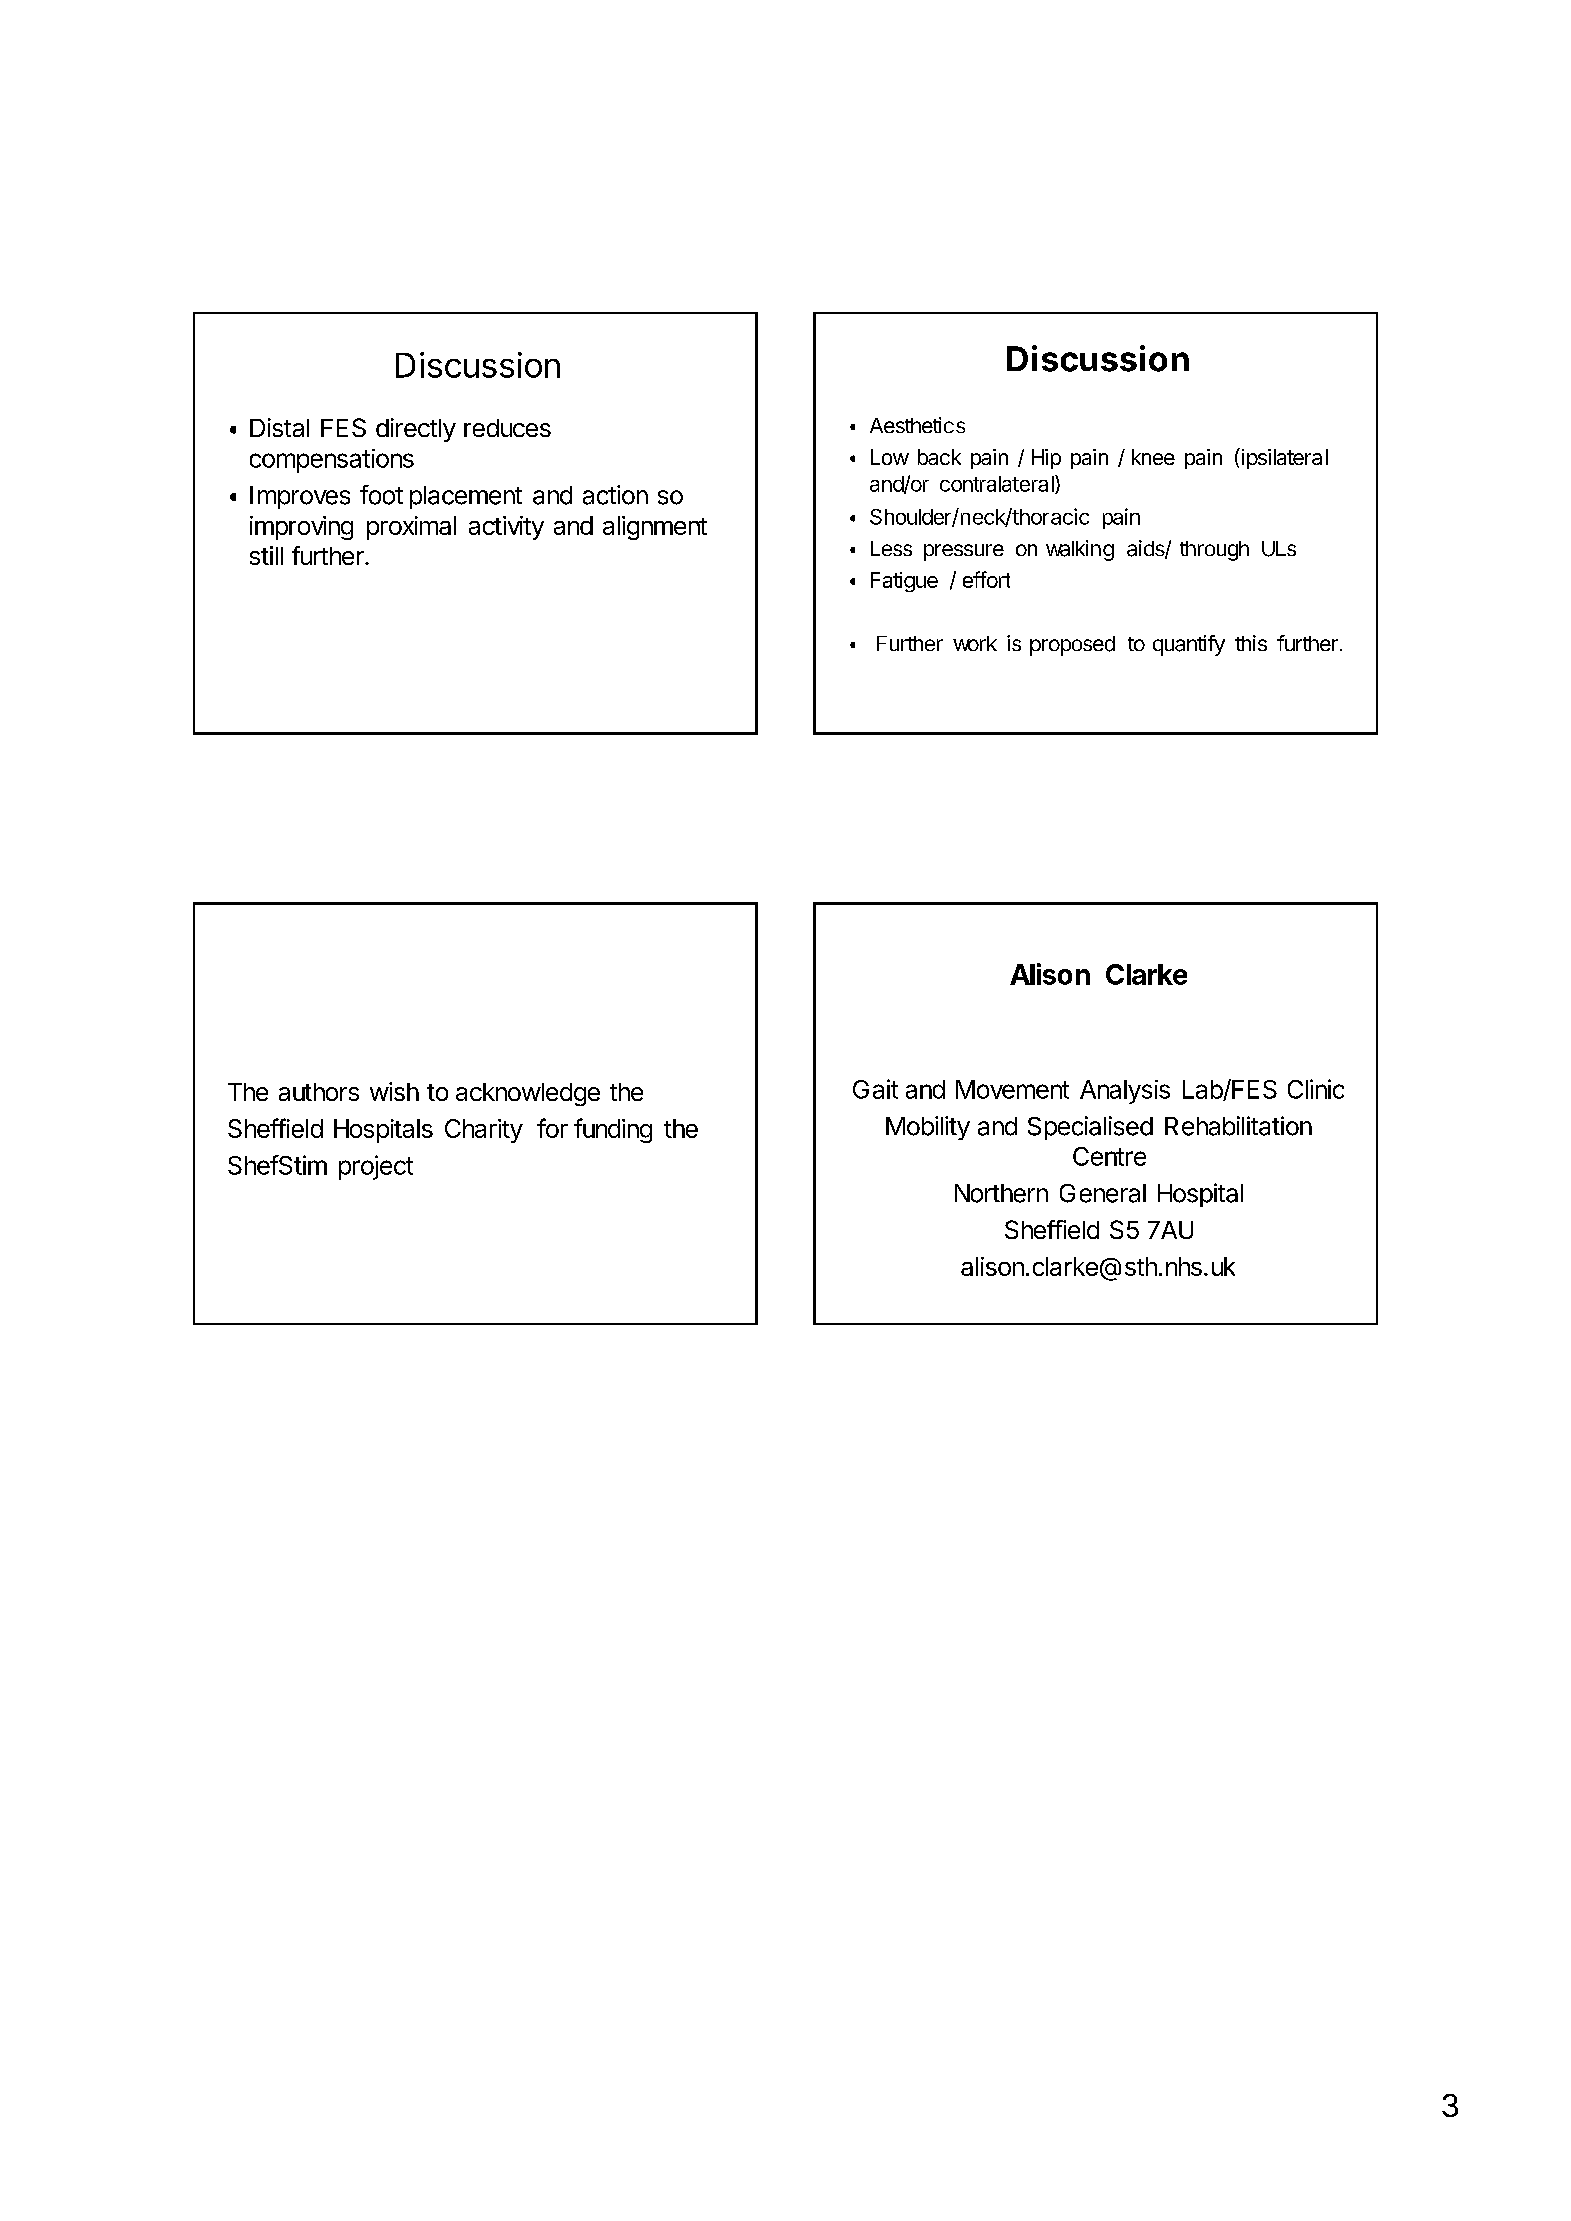  I want to click on work, so click(975, 643).
